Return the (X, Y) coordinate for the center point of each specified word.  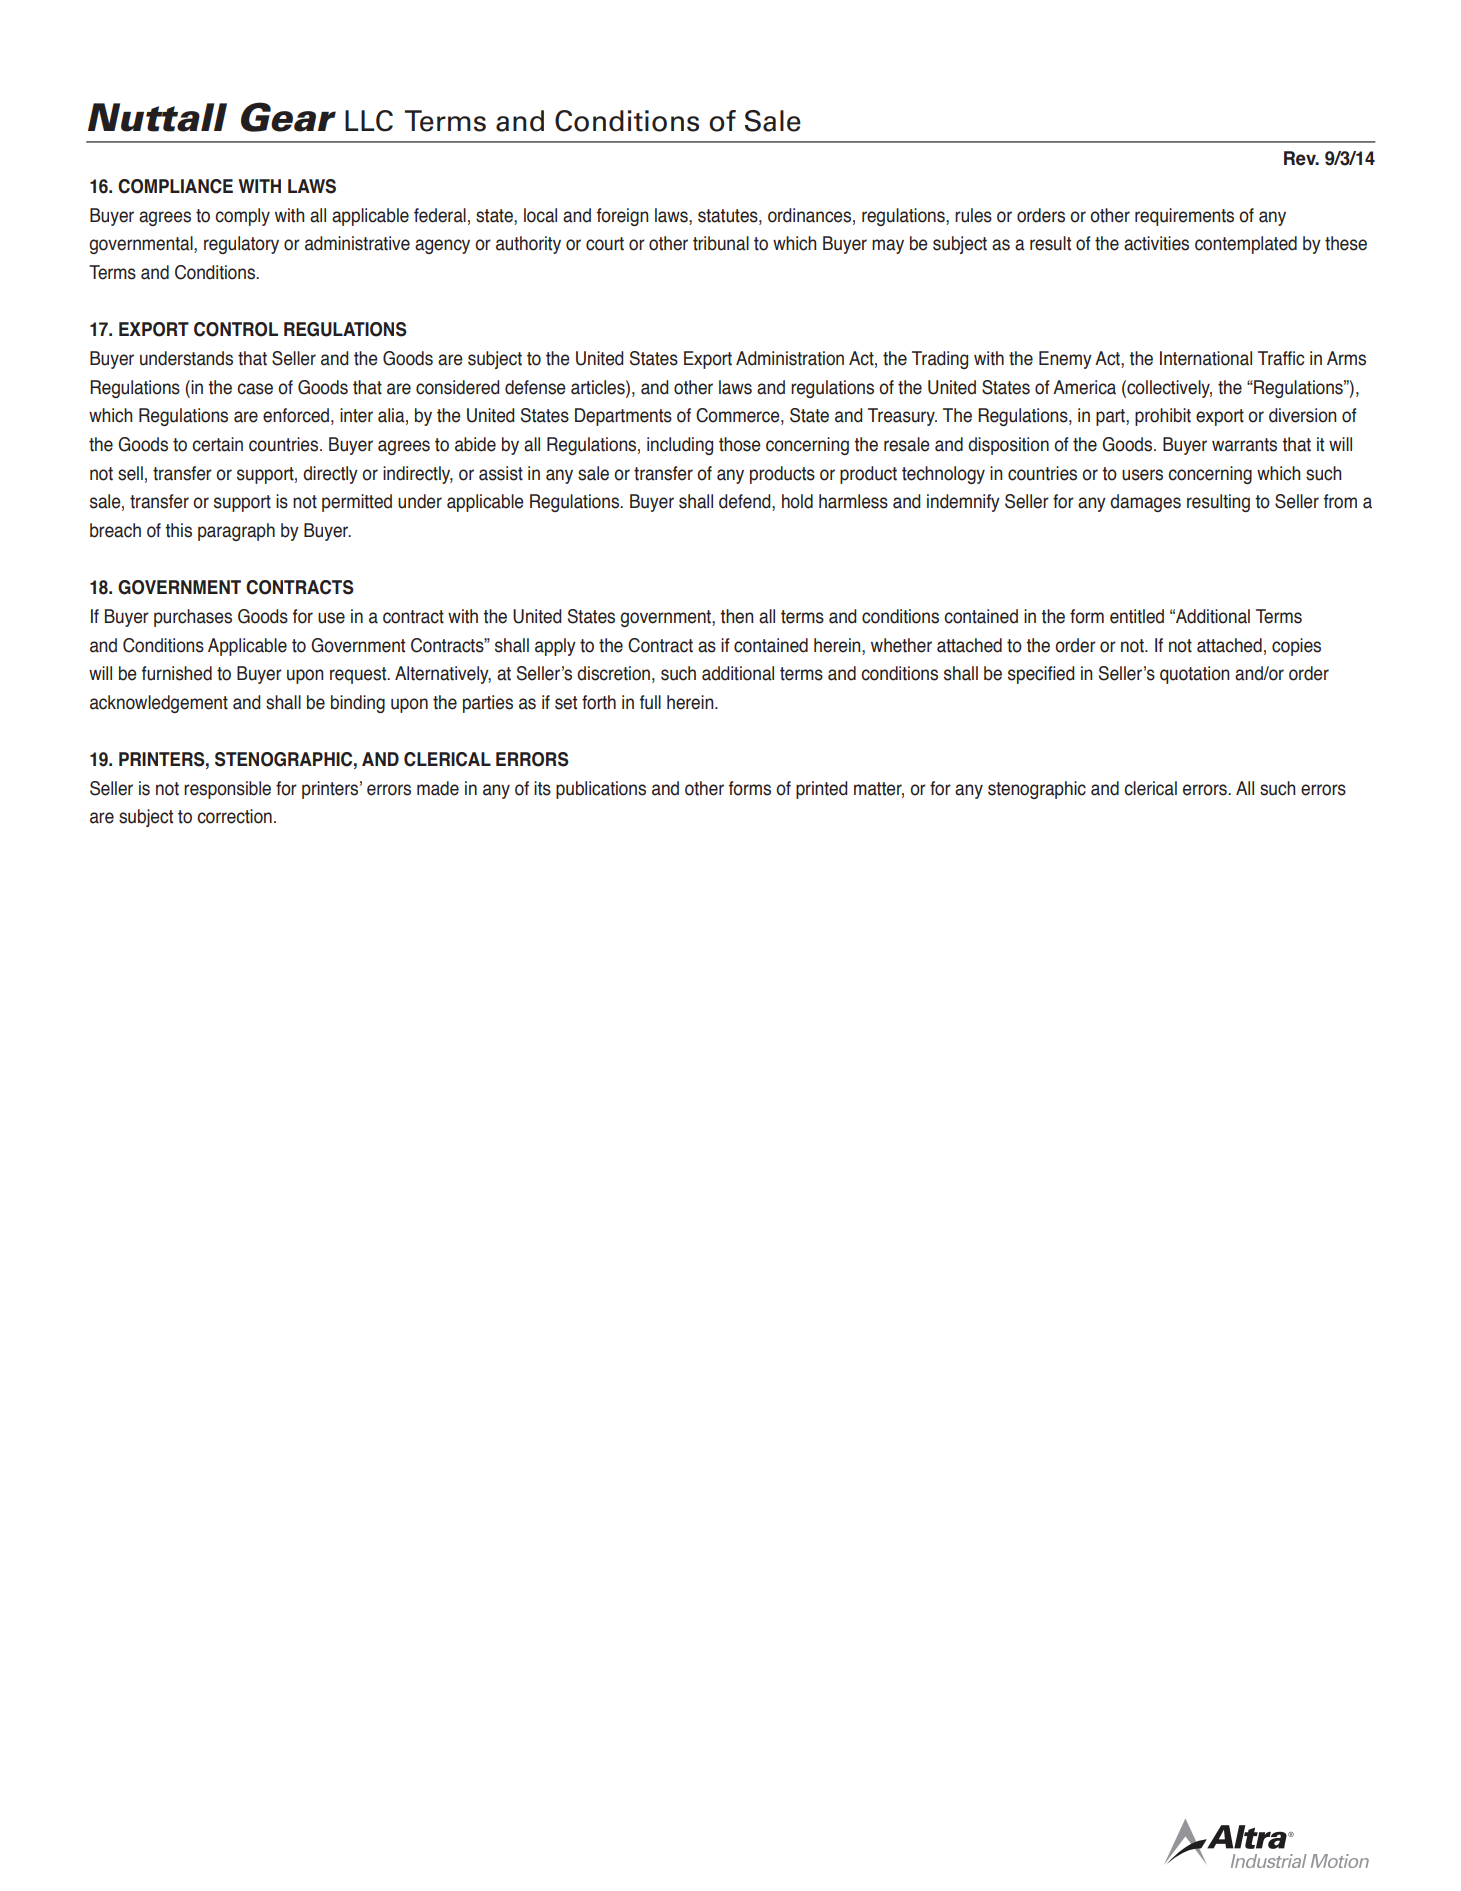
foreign (622, 217)
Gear (288, 117)
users (1142, 475)
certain (217, 444)
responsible (227, 790)
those (740, 444)
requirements (1184, 217)
